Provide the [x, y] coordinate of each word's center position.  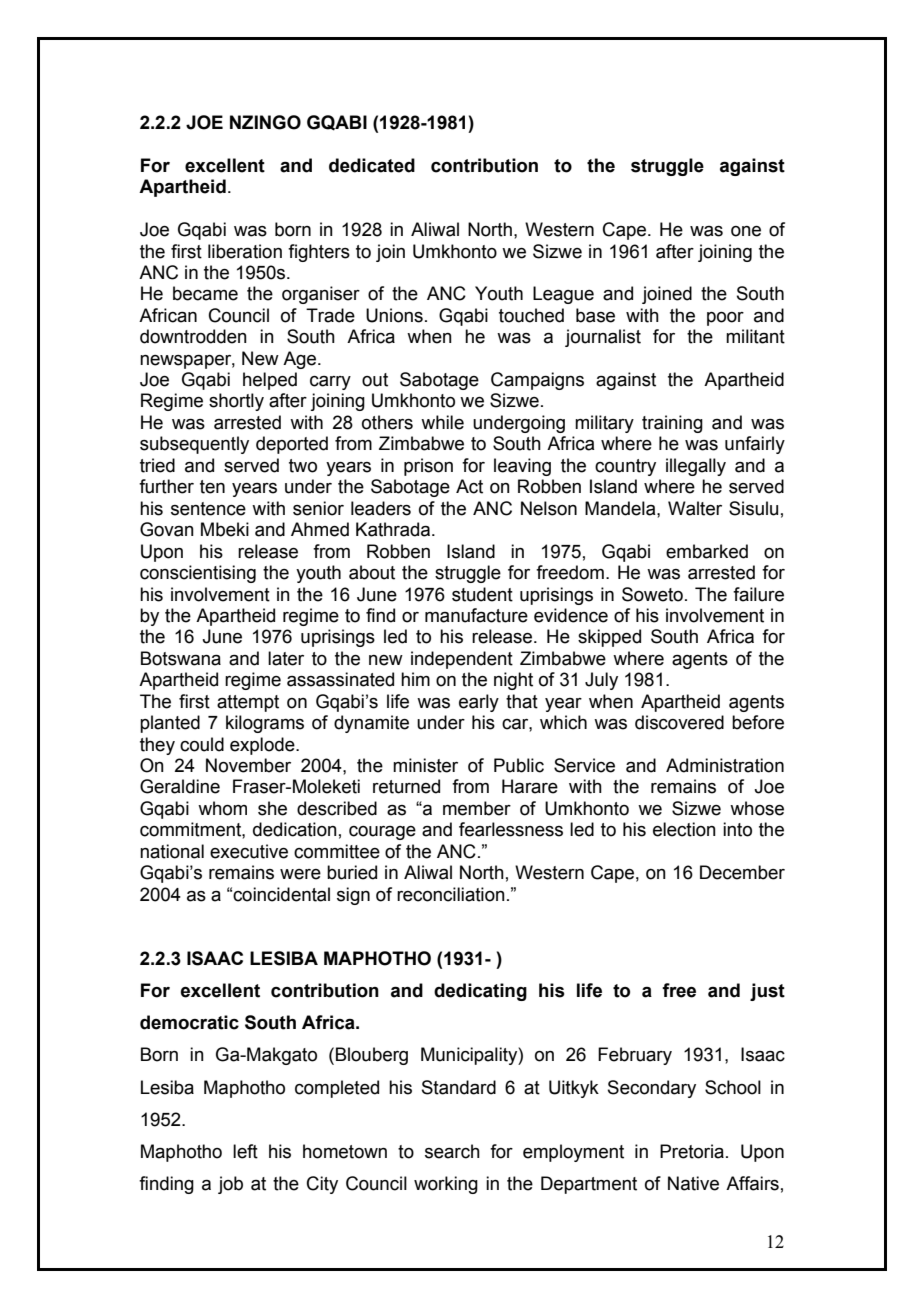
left [245, 1151]
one [746, 231]
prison [428, 467]
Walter [695, 508]
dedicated [372, 165]
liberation [245, 251]
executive [249, 851]
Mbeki [225, 529]
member [477, 808]
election [684, 829]
